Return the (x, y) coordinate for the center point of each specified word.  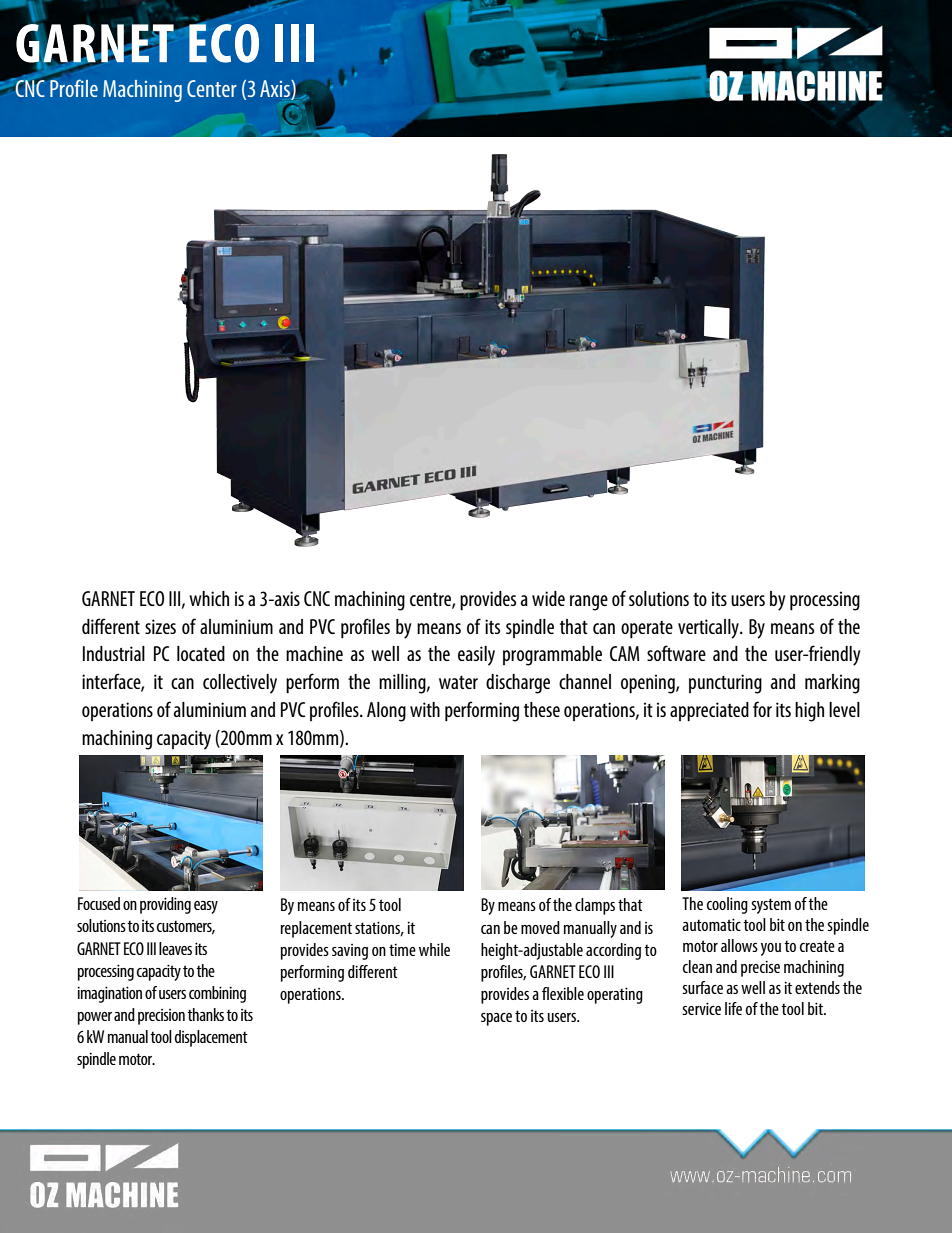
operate (647, 630)
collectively (240, 684)
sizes (160, 626)
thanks (205, 1014)
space (496, 1019)
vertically (709, 629)
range (589, 603)
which (209, 598)
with (425, 709)
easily (476, 656)
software (676, 653)
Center (212, 88)
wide (548, 598)
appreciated (709, 712)
